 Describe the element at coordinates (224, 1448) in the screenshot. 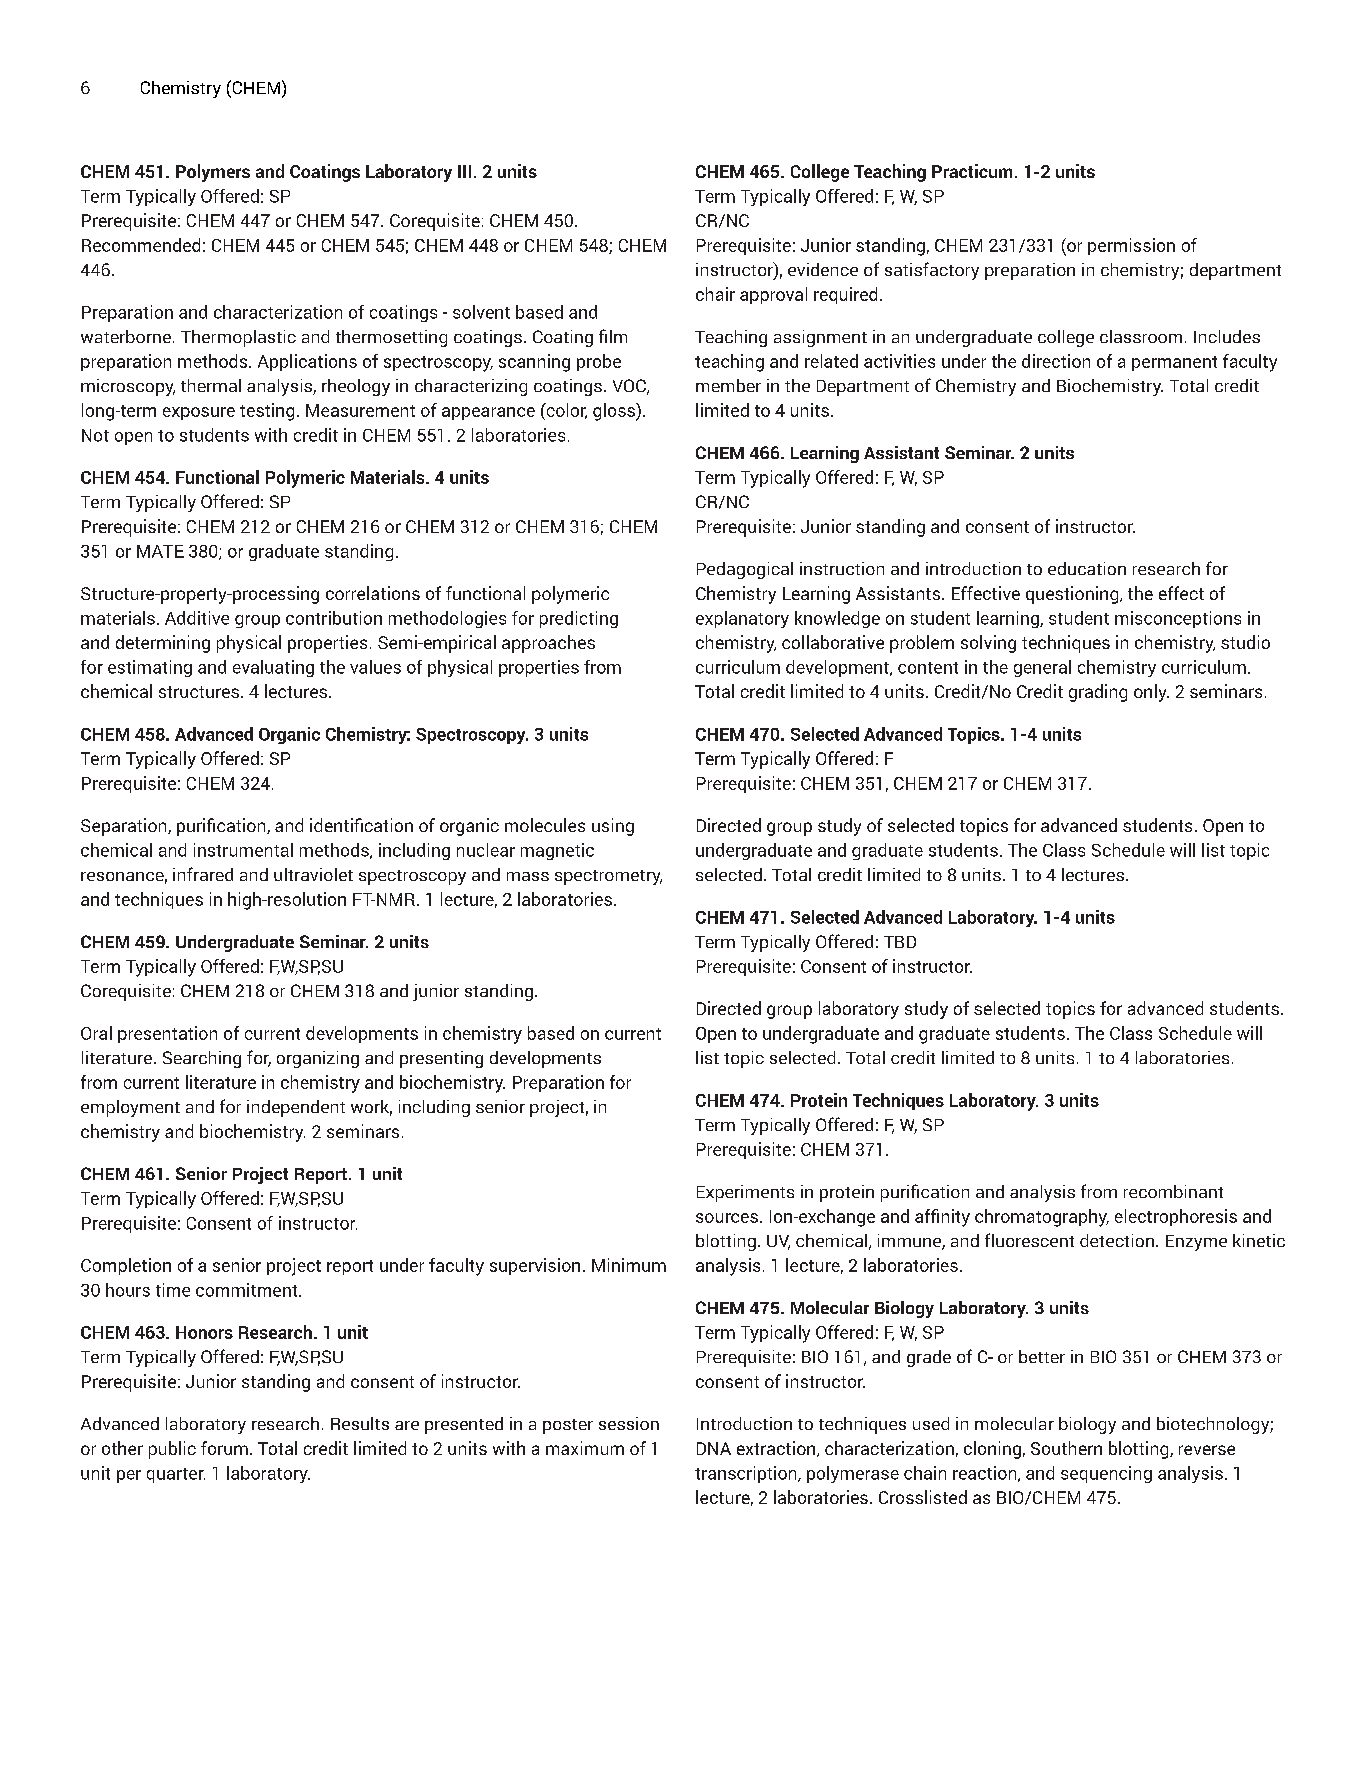

I see `forum` at that location.
